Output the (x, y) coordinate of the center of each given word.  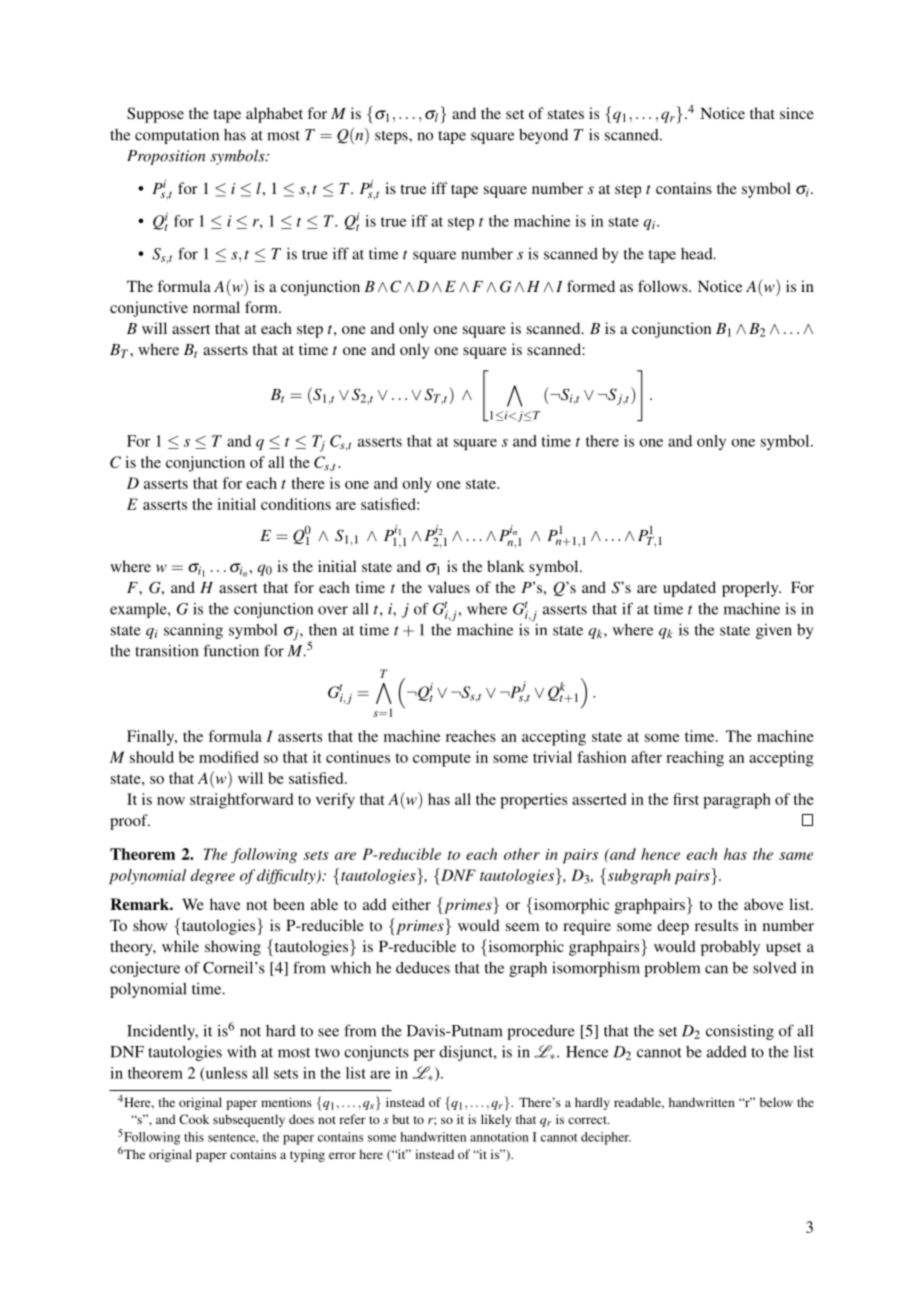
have (225, 904)
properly (751, 589)
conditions (296, 504)
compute (442, 760)
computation (177, 136)
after (646, 757)
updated (689, 589)
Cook (194, 1119)
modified (229, 757)
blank (506, 566)
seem (522, 927)
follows (664, 286)
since (797, 113)
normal (216, 307)
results (716, 925)
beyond (543, 136)
